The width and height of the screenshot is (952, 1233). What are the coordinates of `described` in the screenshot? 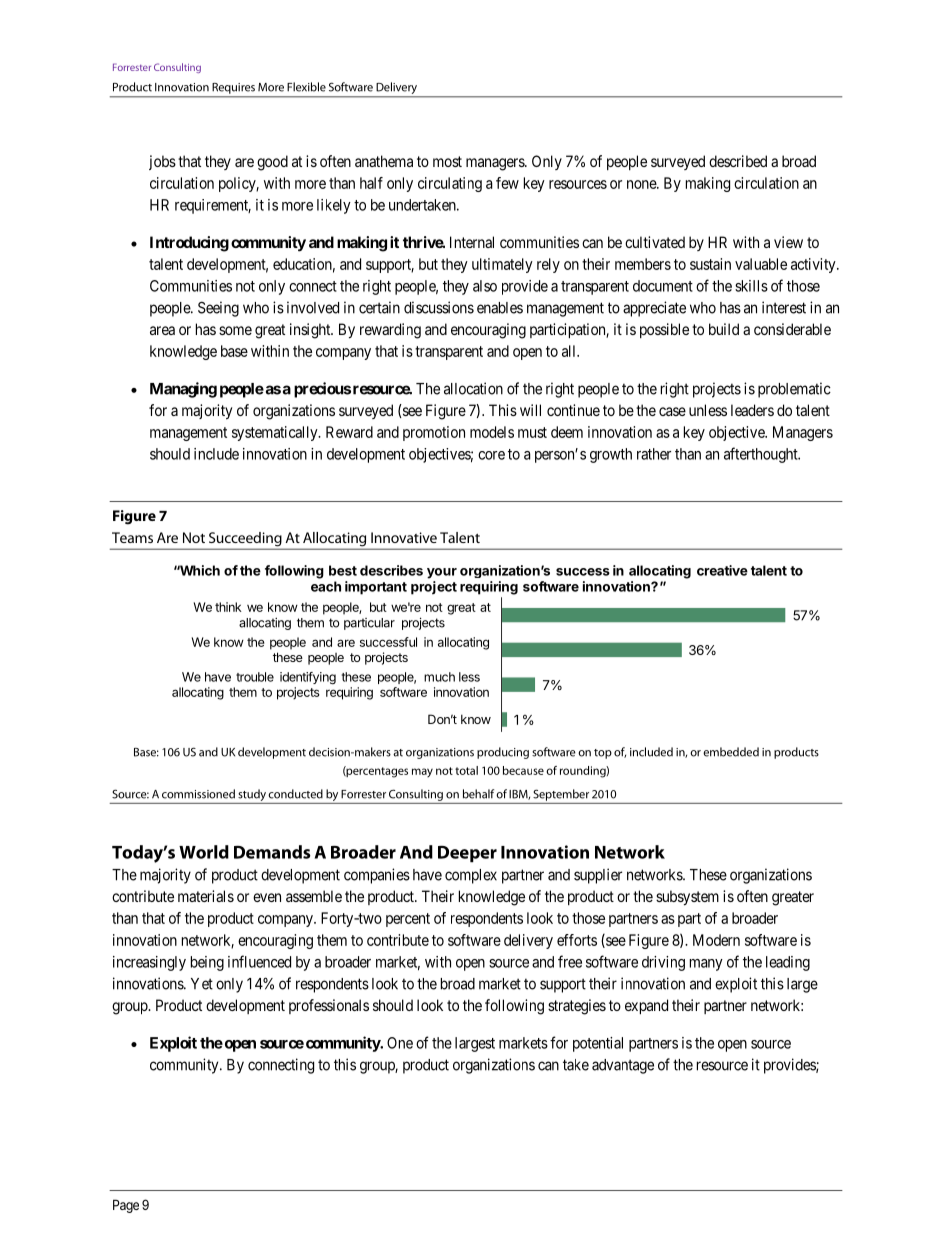 It's located at (738, 161).
